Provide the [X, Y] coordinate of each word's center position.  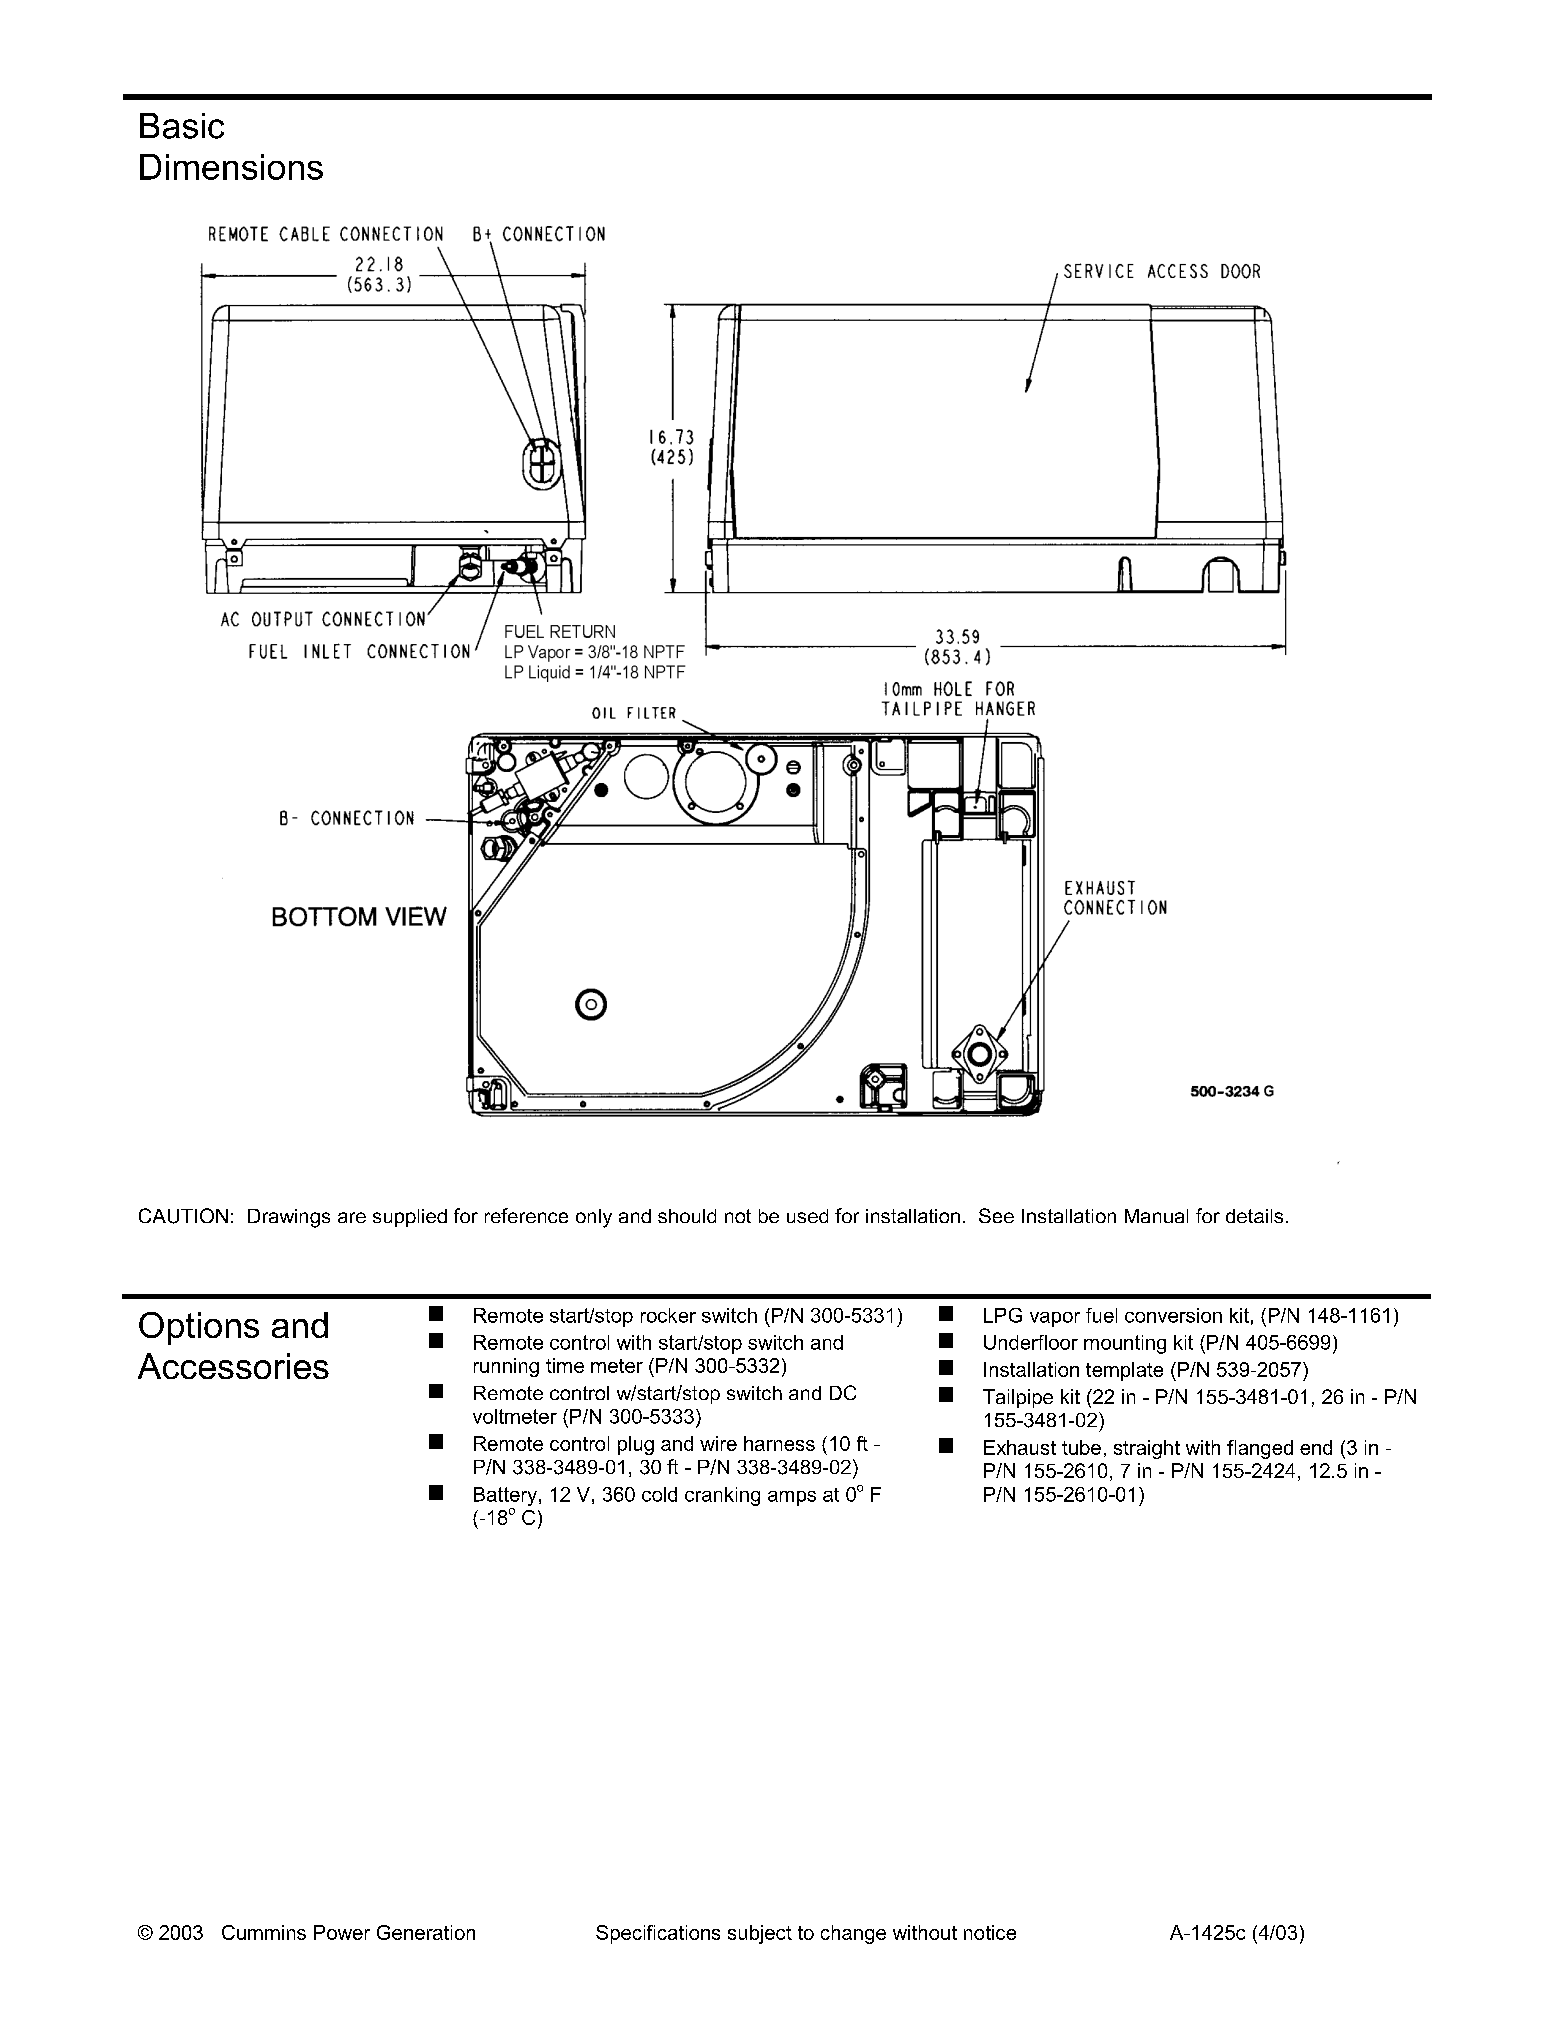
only [594, 1218]
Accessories [233, 1366]
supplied [410, 1218]
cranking [722, 1496]
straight [1147, 1449]
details [1254, 1216]
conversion [1173, 1315]
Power [342, 1932]
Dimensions [231, 167]
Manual [1156, 1216]
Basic [182, 126]
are [352, 1217]
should [687, 1216]
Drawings [289, 1218]
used [807, 1216]
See [996, 1215]
